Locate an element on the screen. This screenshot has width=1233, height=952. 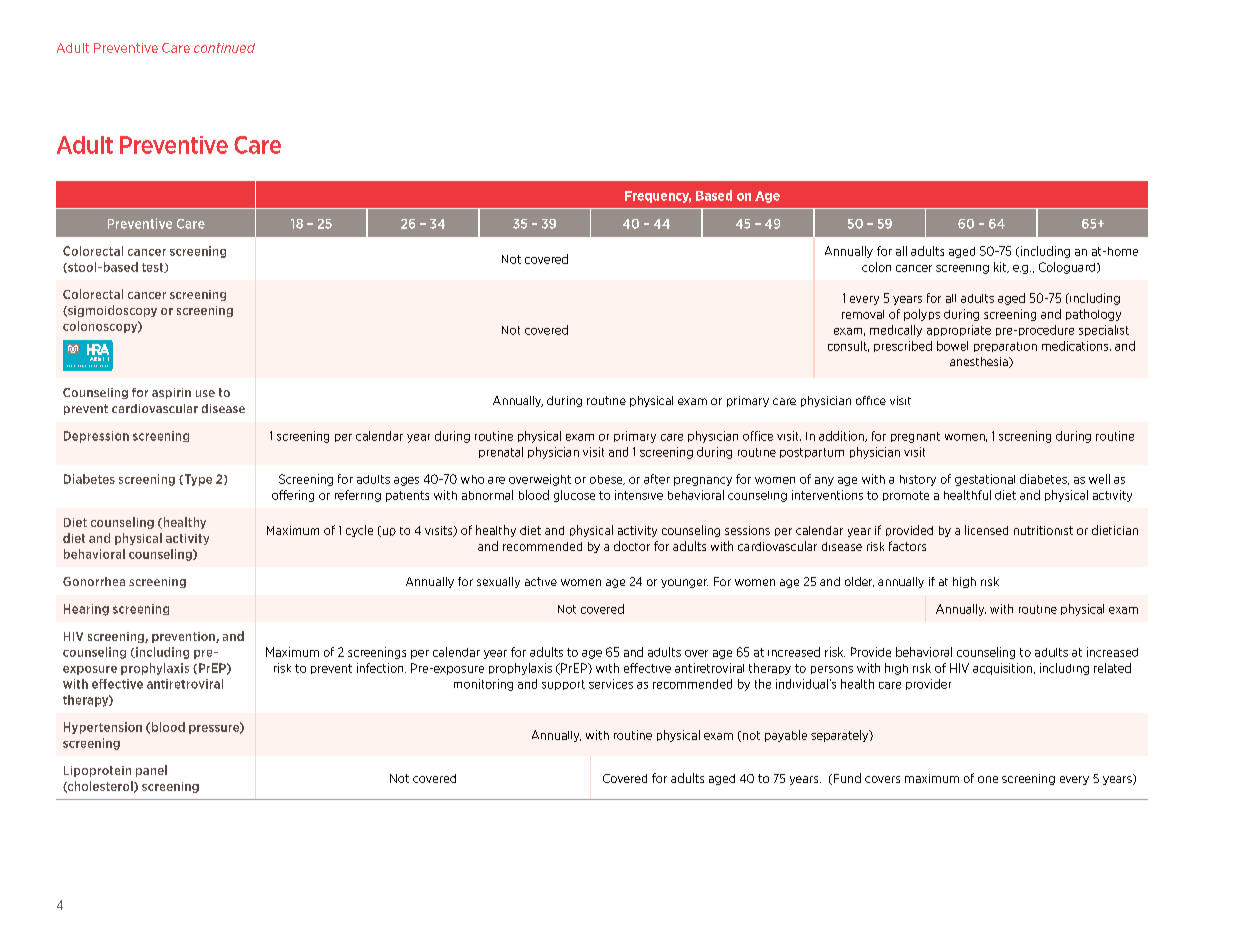
pregnant is located at coordinates (915, 437).
